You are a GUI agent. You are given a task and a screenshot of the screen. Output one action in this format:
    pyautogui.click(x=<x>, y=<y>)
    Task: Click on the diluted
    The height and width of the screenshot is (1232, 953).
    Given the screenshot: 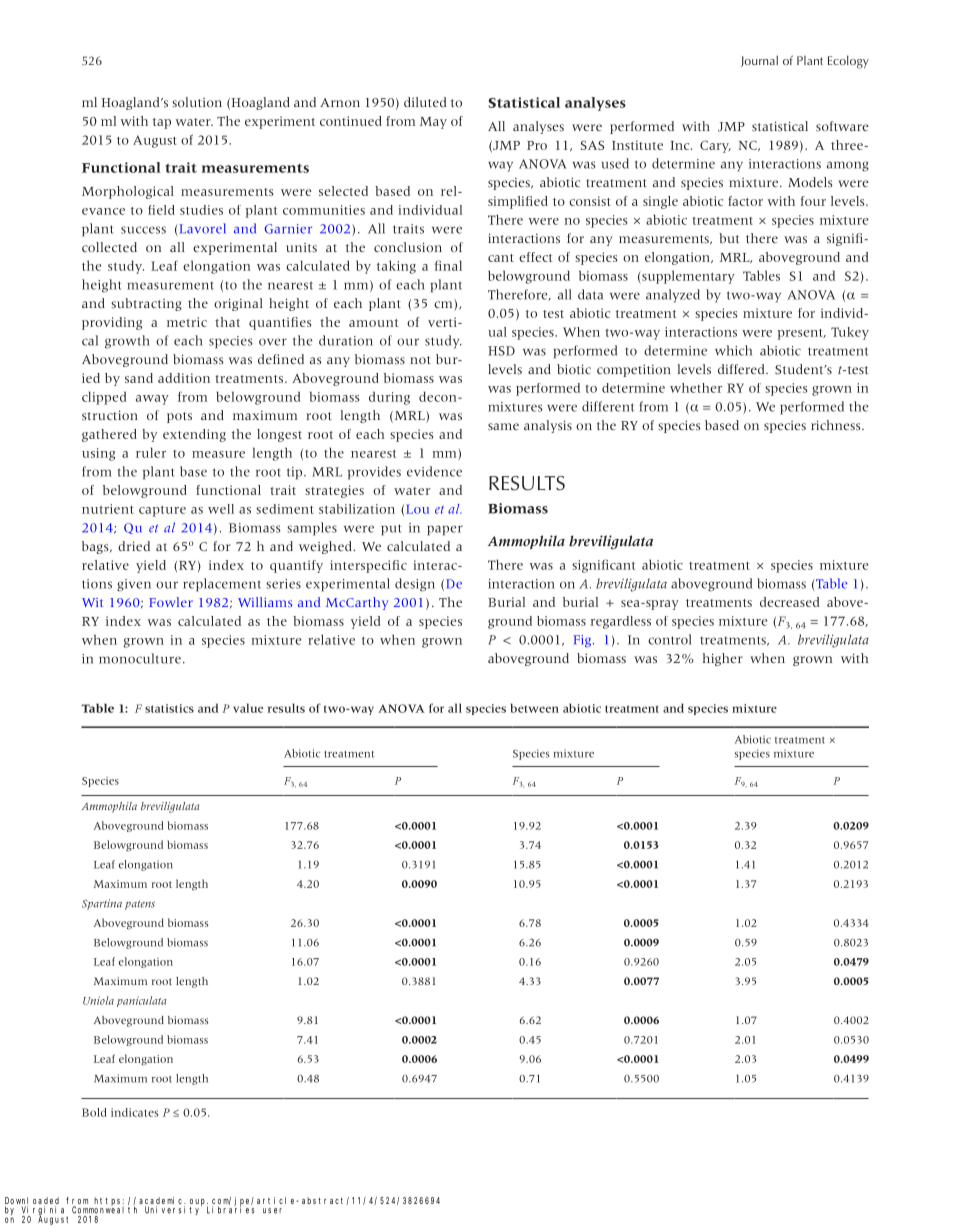 What is the action you would take?
    pyautogui.click(x=425, y=102)
